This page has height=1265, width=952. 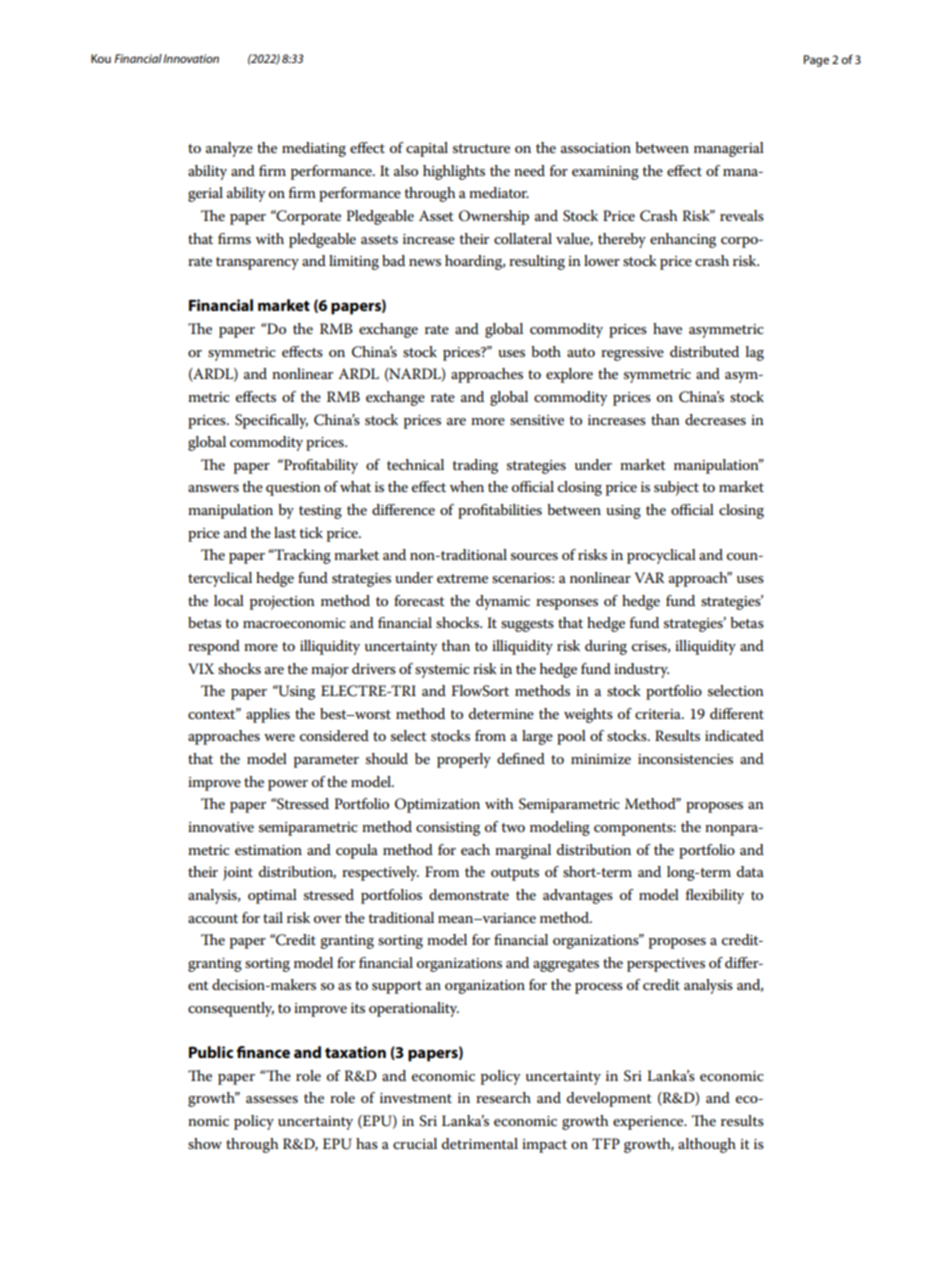 I want to click on decreases, so click(x=715, y=419).
